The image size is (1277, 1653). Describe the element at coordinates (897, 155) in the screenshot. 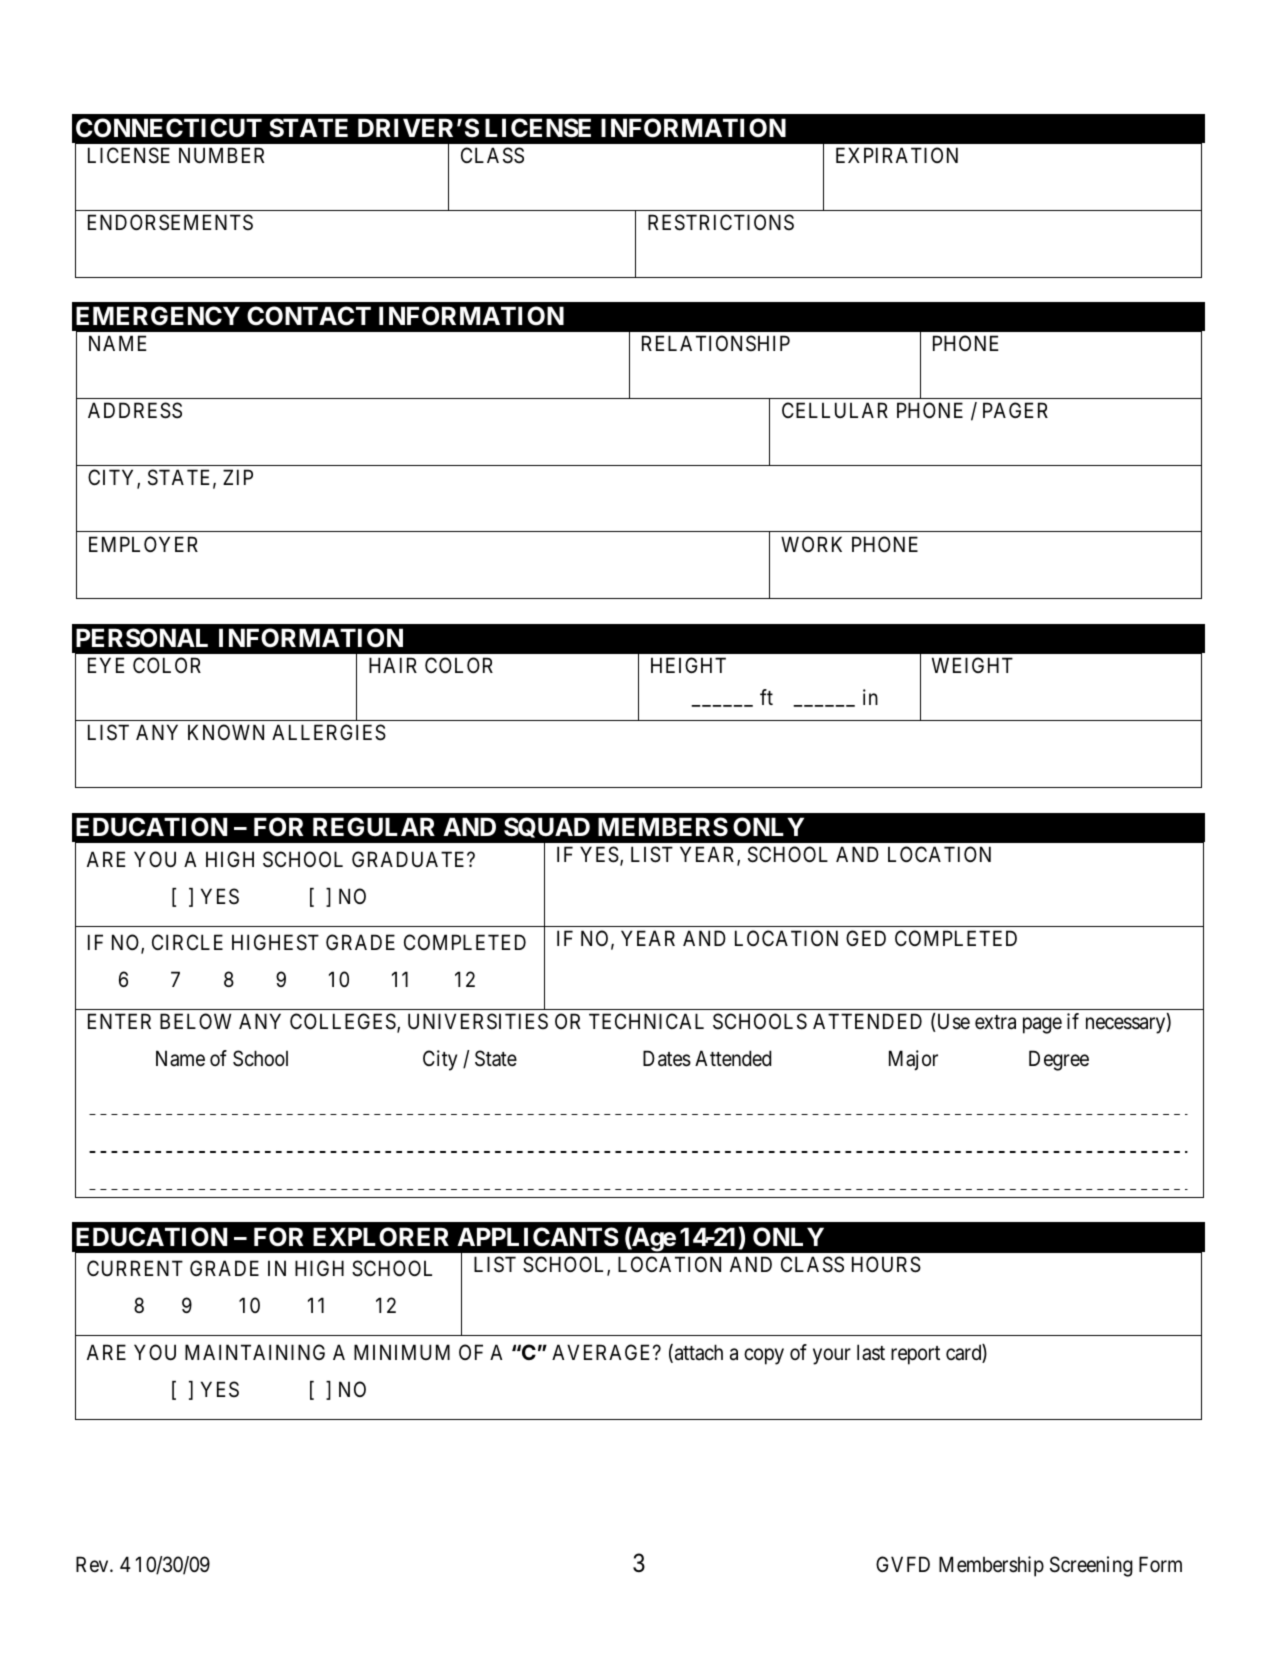

I see `EXPIRATION` at that location.
